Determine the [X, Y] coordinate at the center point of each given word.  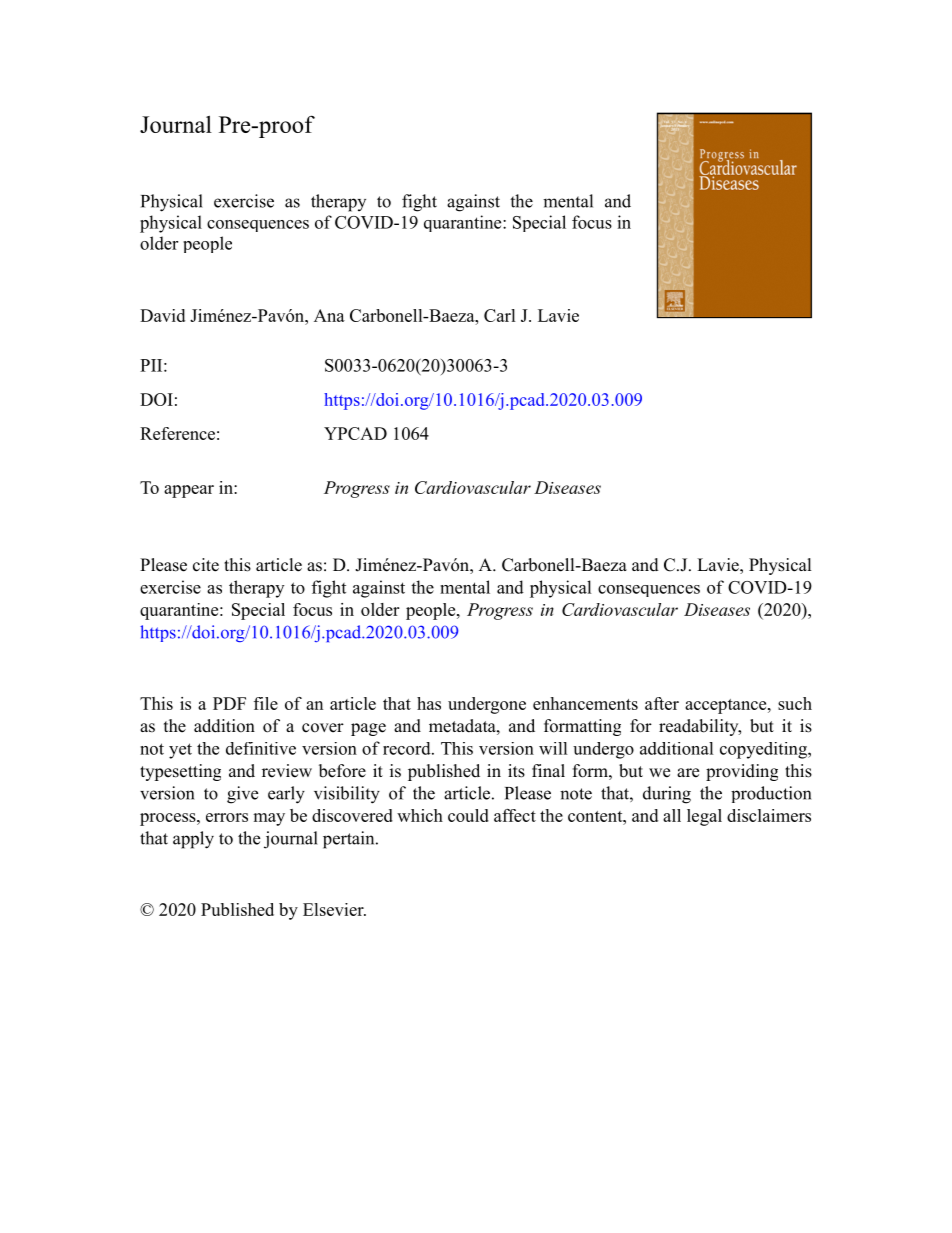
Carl [500, 315]
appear [189, 491]
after [662, 703]
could [468, 815]
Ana [329, 315]
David [162, 315]
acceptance [727, 706]
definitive [261, 748]
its [516, 771]
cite [206, 565]
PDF [229, 703]
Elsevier [334, 909]
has [429, 703]
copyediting [764, 750]
